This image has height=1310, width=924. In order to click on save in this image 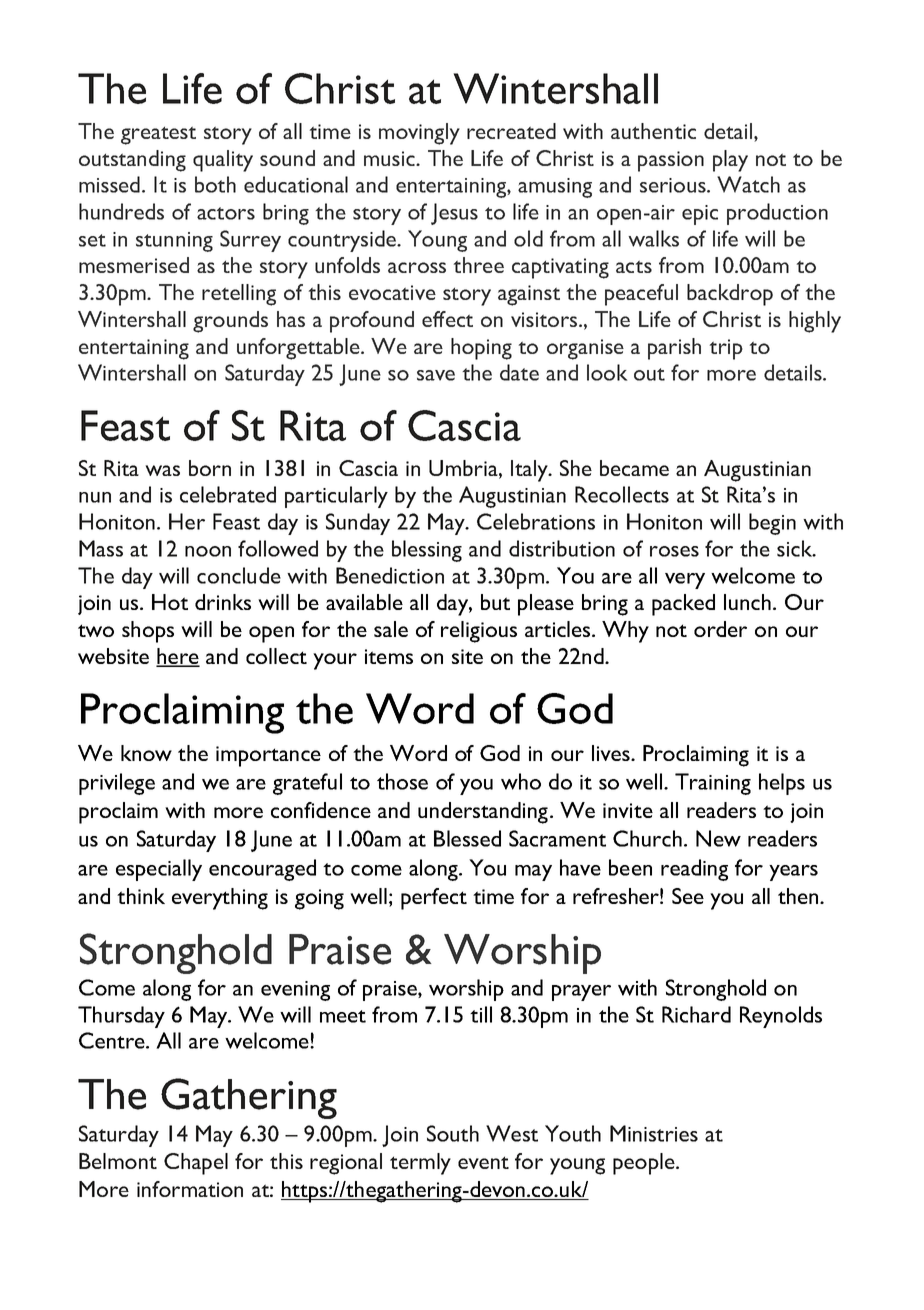, I will do `click(436, 375)`.
